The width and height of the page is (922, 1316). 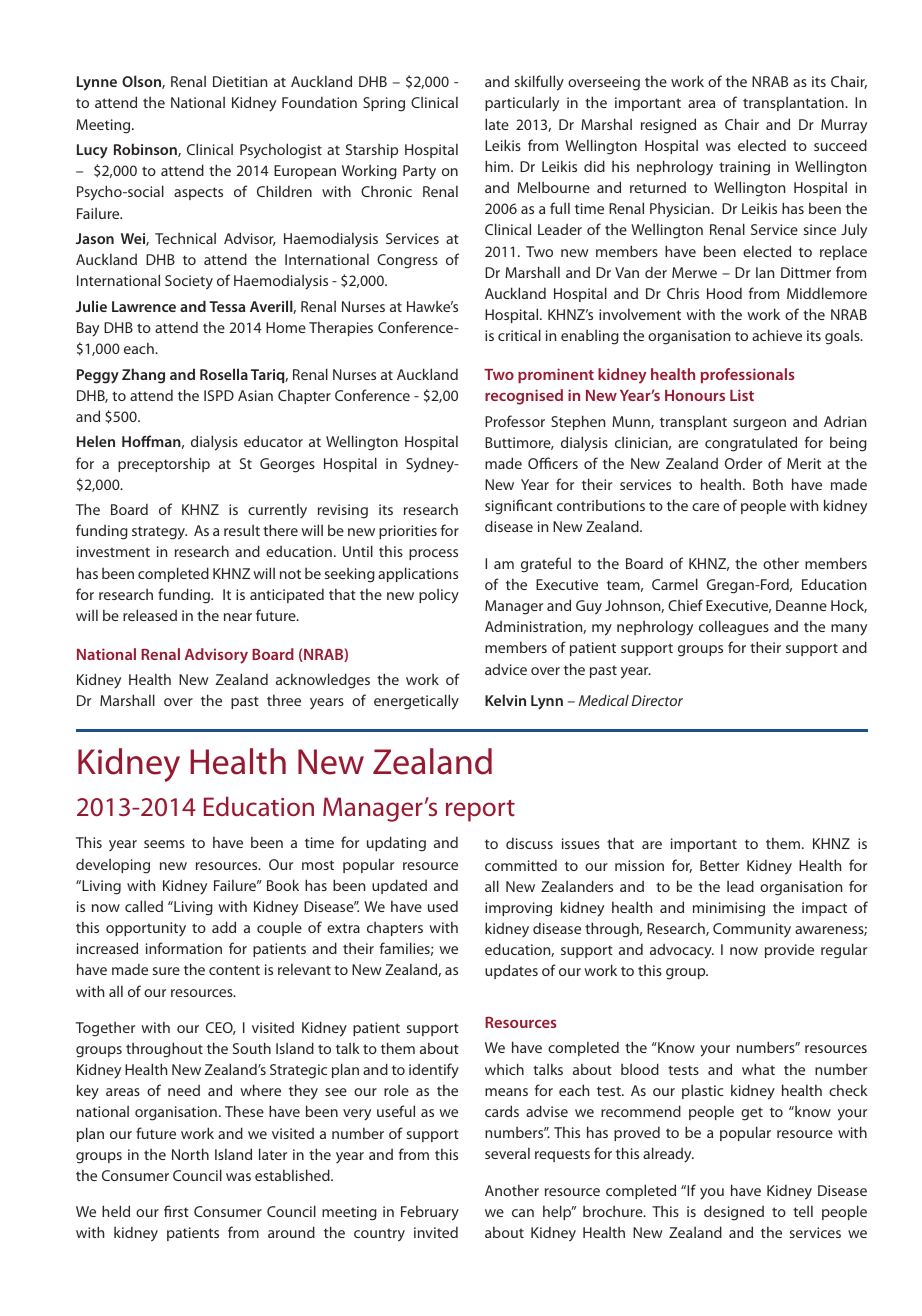 What do you see at coordinates (159, 533) in the page?
I see `strategy` at bounding box center [159, 533].
